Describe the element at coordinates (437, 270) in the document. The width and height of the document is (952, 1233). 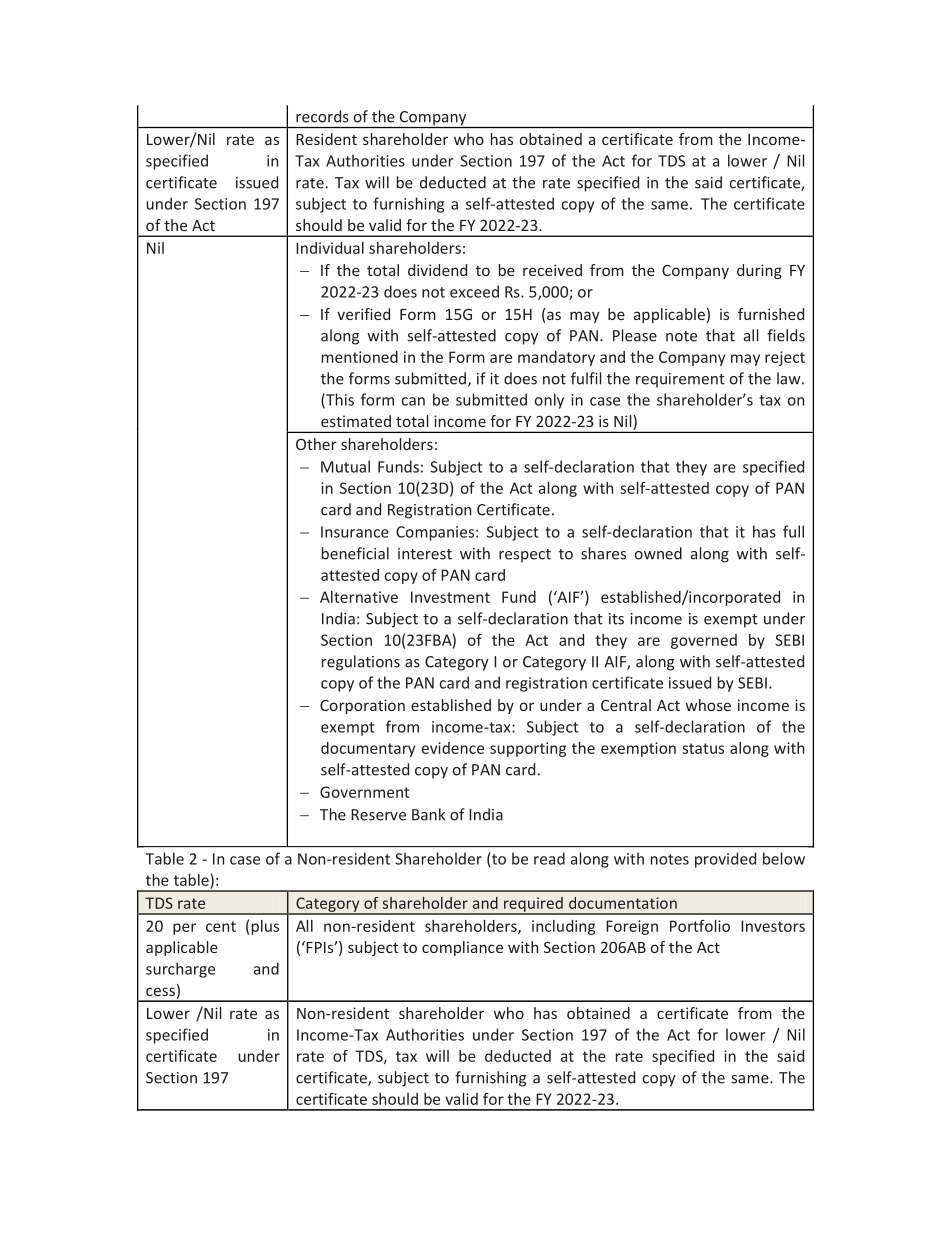
I see `dividend` at that location.
